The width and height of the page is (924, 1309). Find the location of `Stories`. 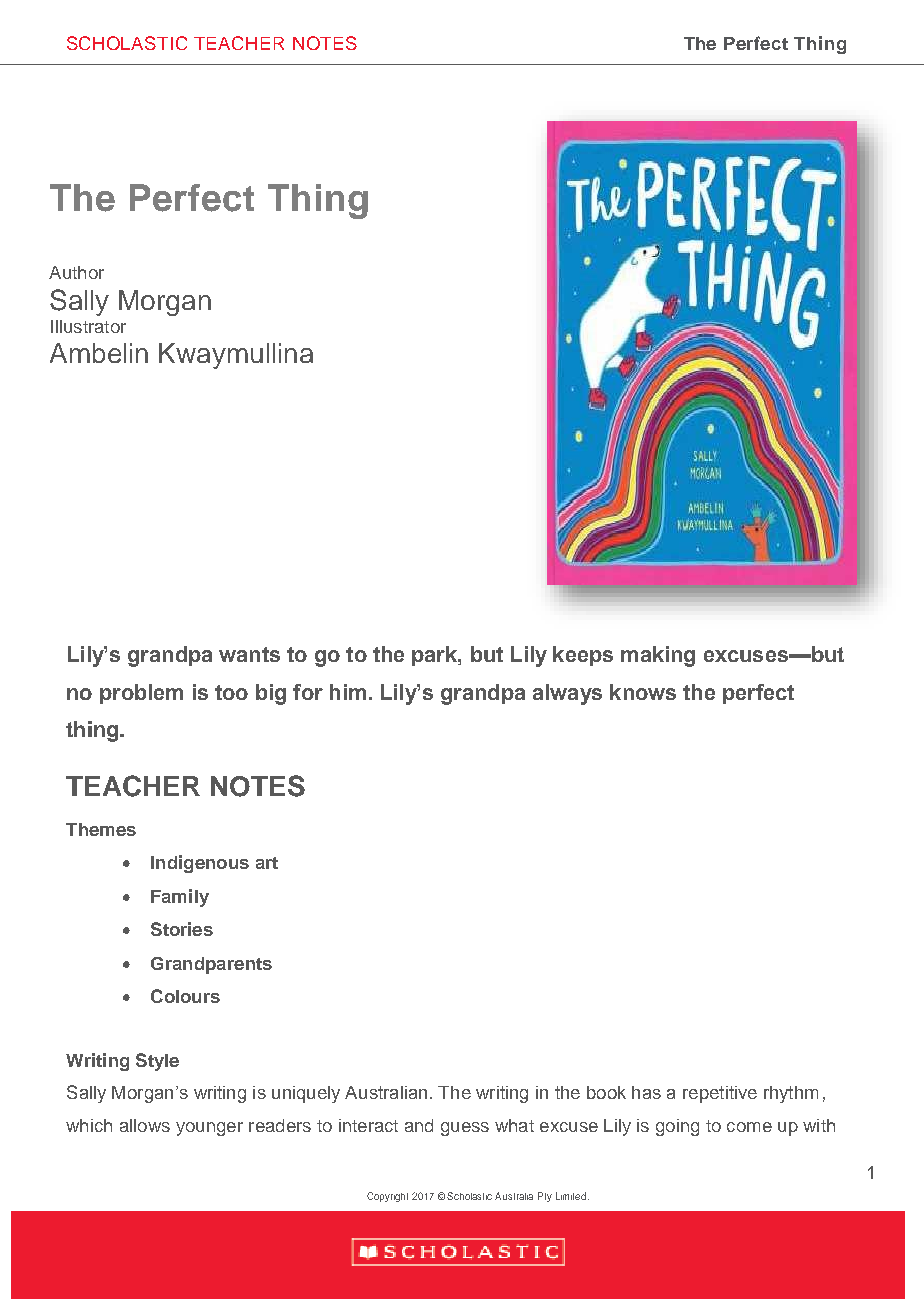

Stories is located at coordinates (182, 929).
